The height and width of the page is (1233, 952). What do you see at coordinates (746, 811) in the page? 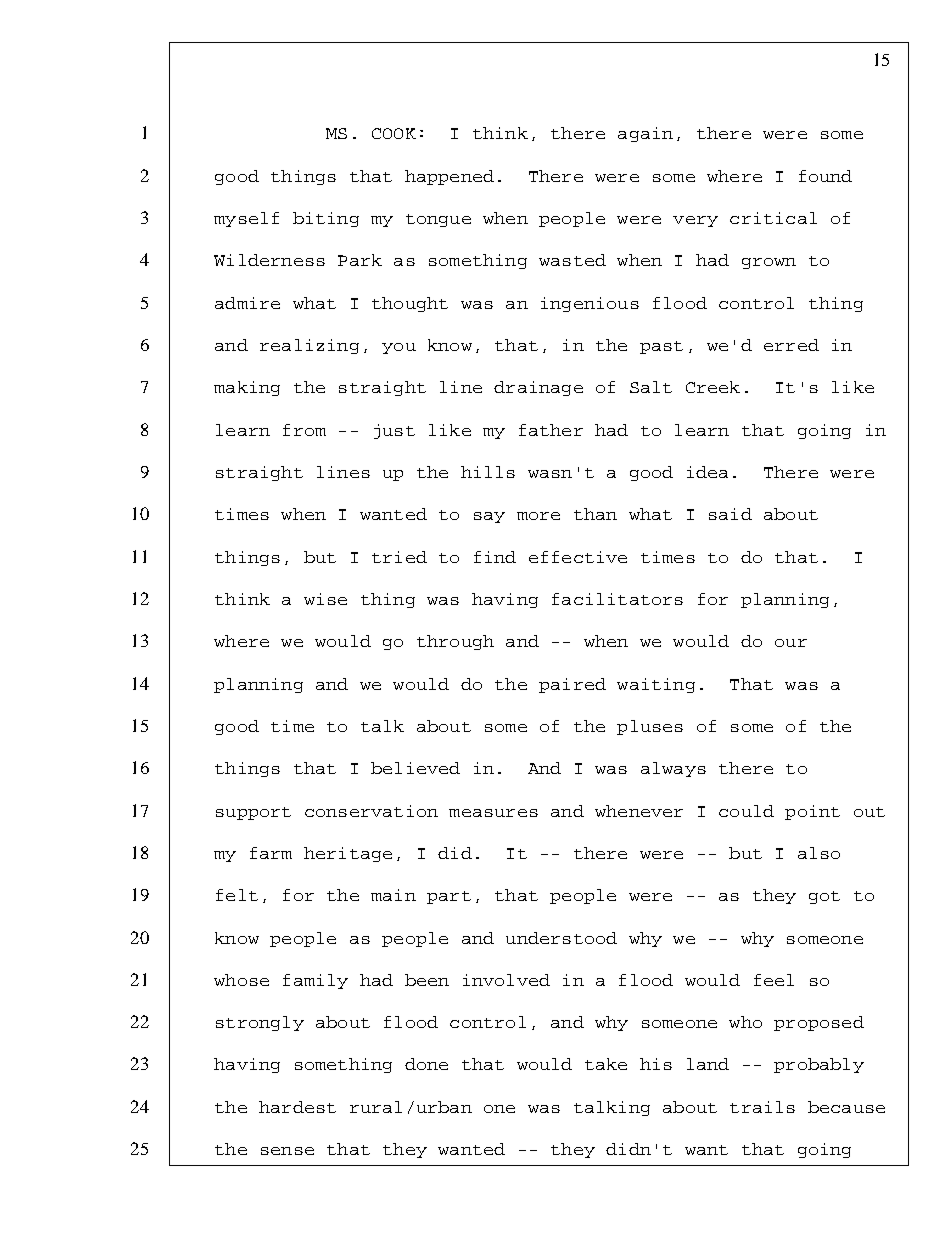
I see `could` at bounding box center [746, 811].
